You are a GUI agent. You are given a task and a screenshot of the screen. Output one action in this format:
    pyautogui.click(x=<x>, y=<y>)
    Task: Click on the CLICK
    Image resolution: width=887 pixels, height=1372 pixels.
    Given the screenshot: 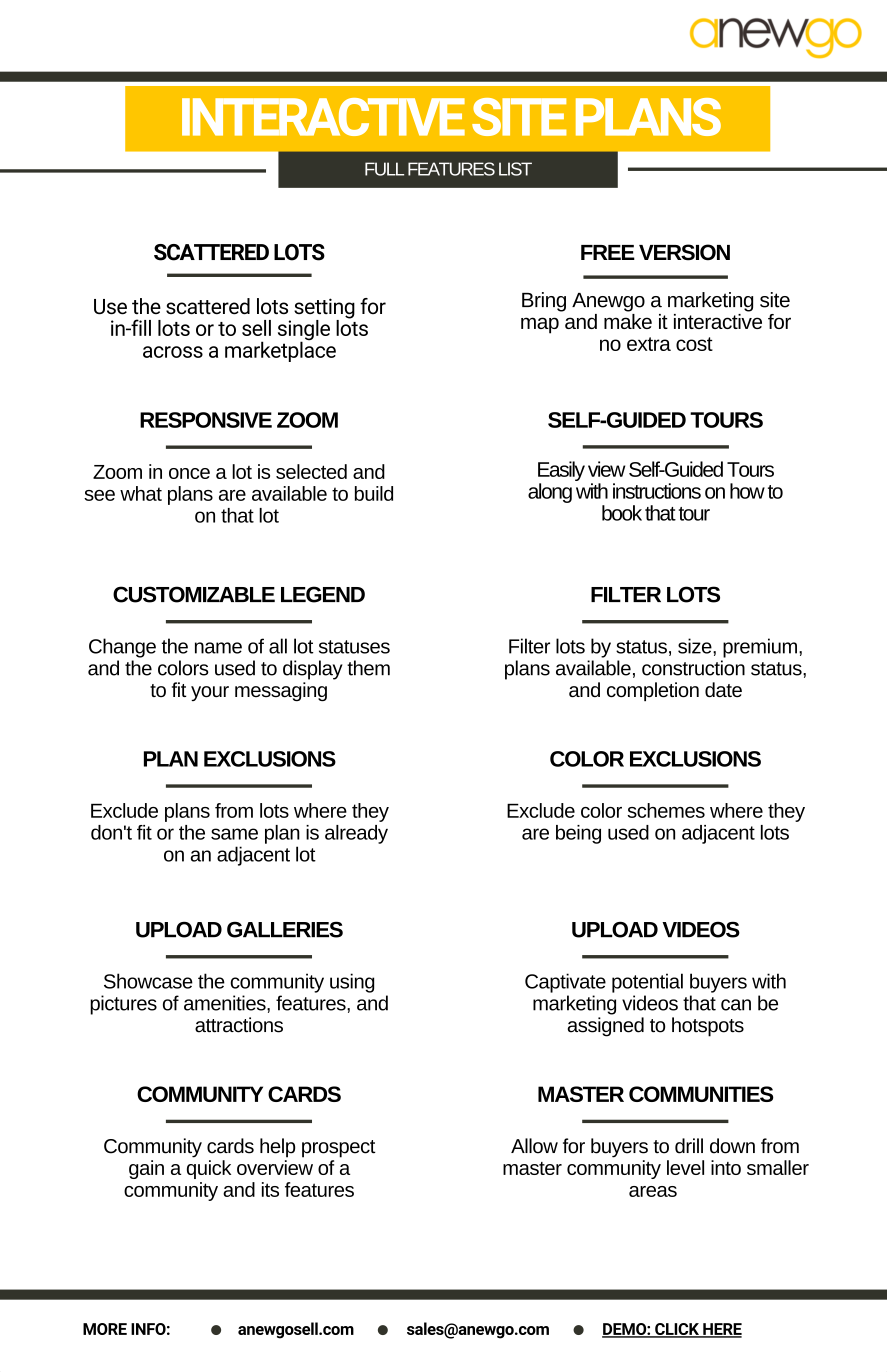 What is the action you would take?
    pyautogui.click(x=677, y=1330)
